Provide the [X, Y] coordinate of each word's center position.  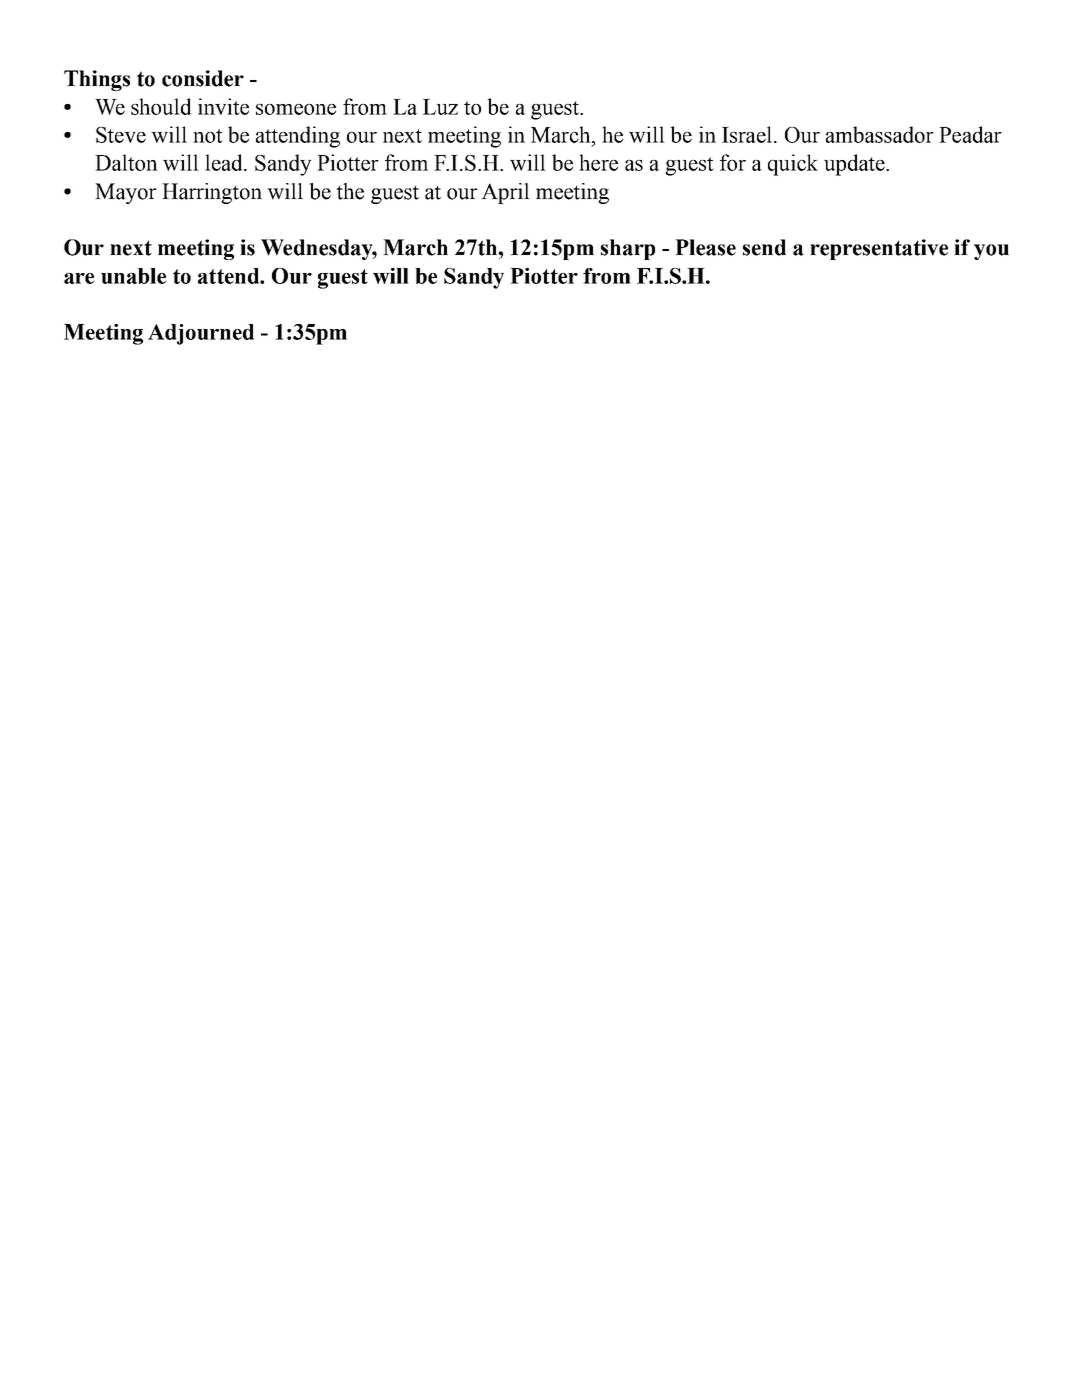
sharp [628, 249]
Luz [440, 107]
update [855, 165]
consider [203, 78]
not [208, 136]
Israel [747, 134]
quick [793, 165]
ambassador [880, 134]
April [505, 193]
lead [225, 162]
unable [133, 276]
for [733, 162]
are [79, 278]
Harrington [212, 193]
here [598, 162]
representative [879, 249]
